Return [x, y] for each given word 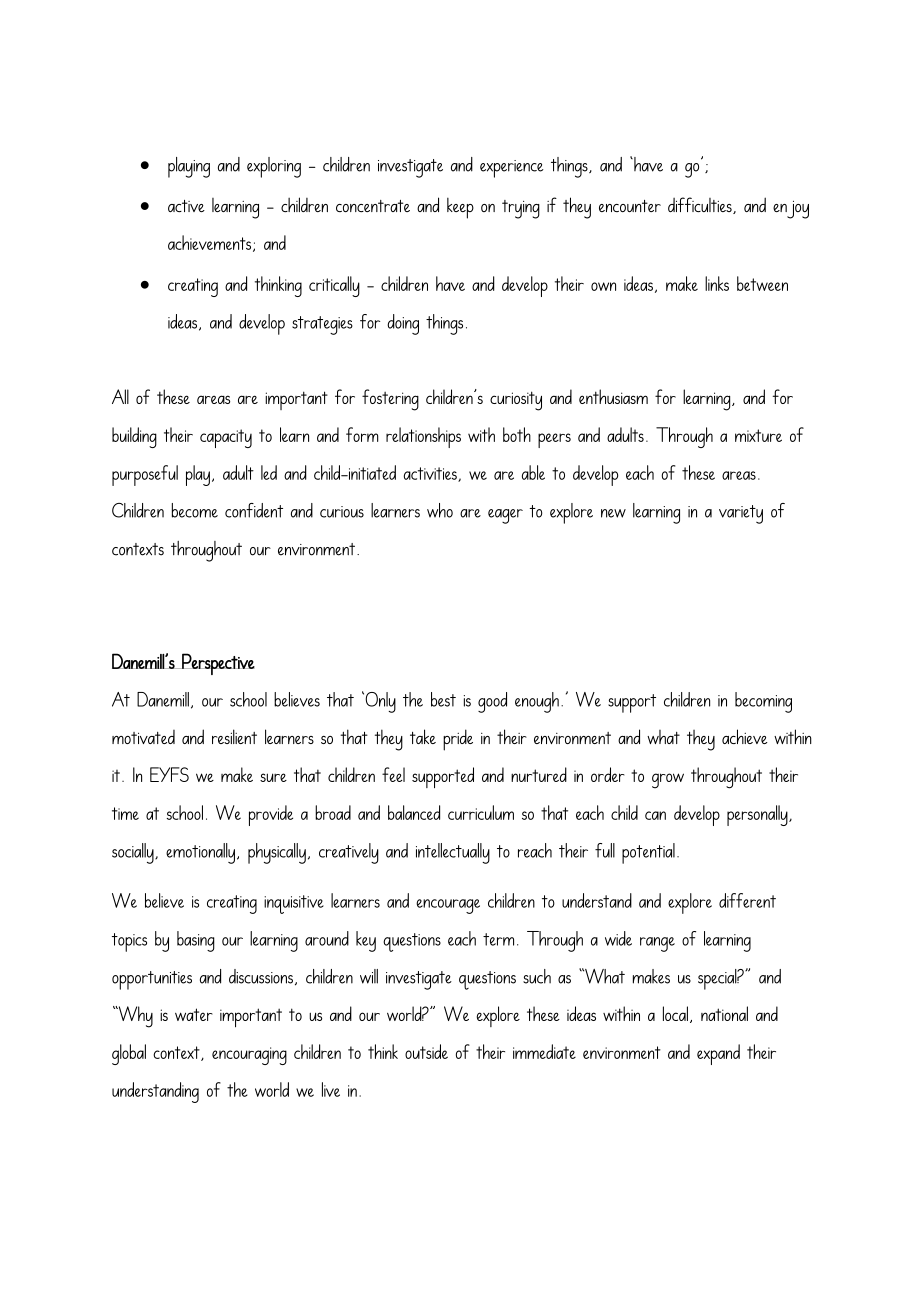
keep [460, 208]
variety [741, 514]
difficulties [701, 205]
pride [458, 740]
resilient [234, 736]
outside [426, 1051]
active [186, 206]
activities [431, 474]
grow [668, 781]
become [195, 510]
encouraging [249, 1056]
